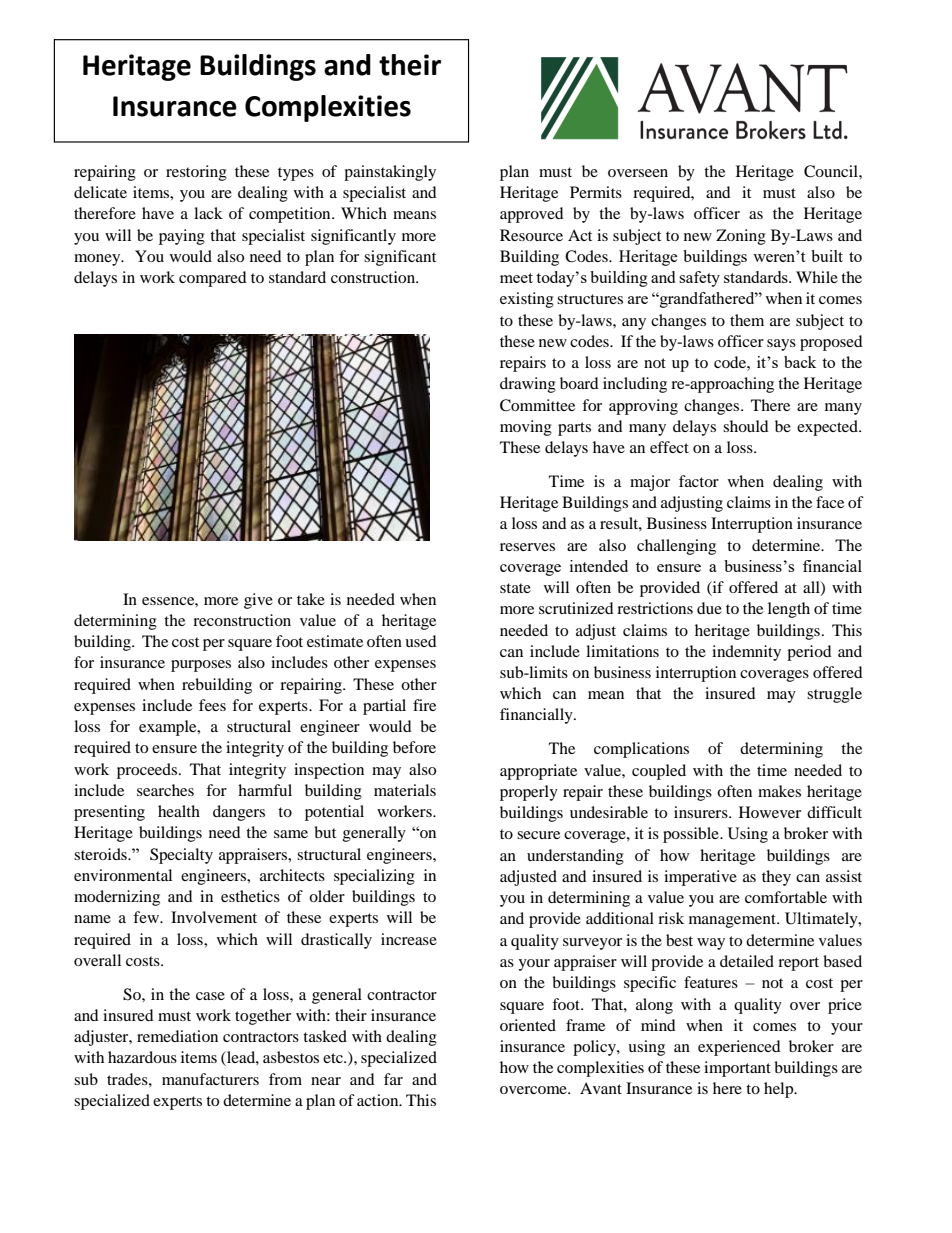 The width and height of the screenshot is (952, 1233). I want to click on Specialty, so click(181, 856).
